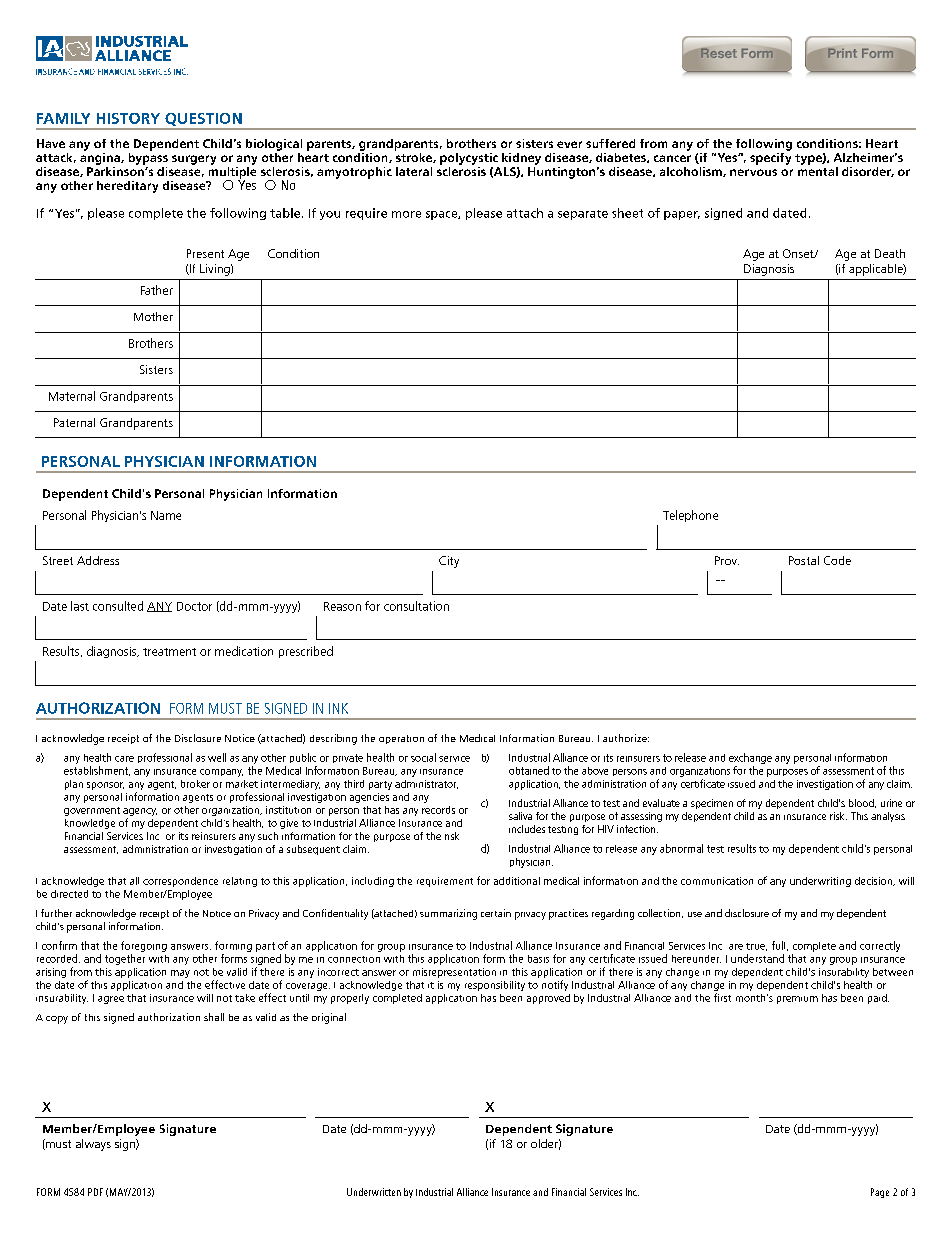 Image resolution: width=952 pixels, height=1233 pixels. I want to click on City, so click(449, 562).
